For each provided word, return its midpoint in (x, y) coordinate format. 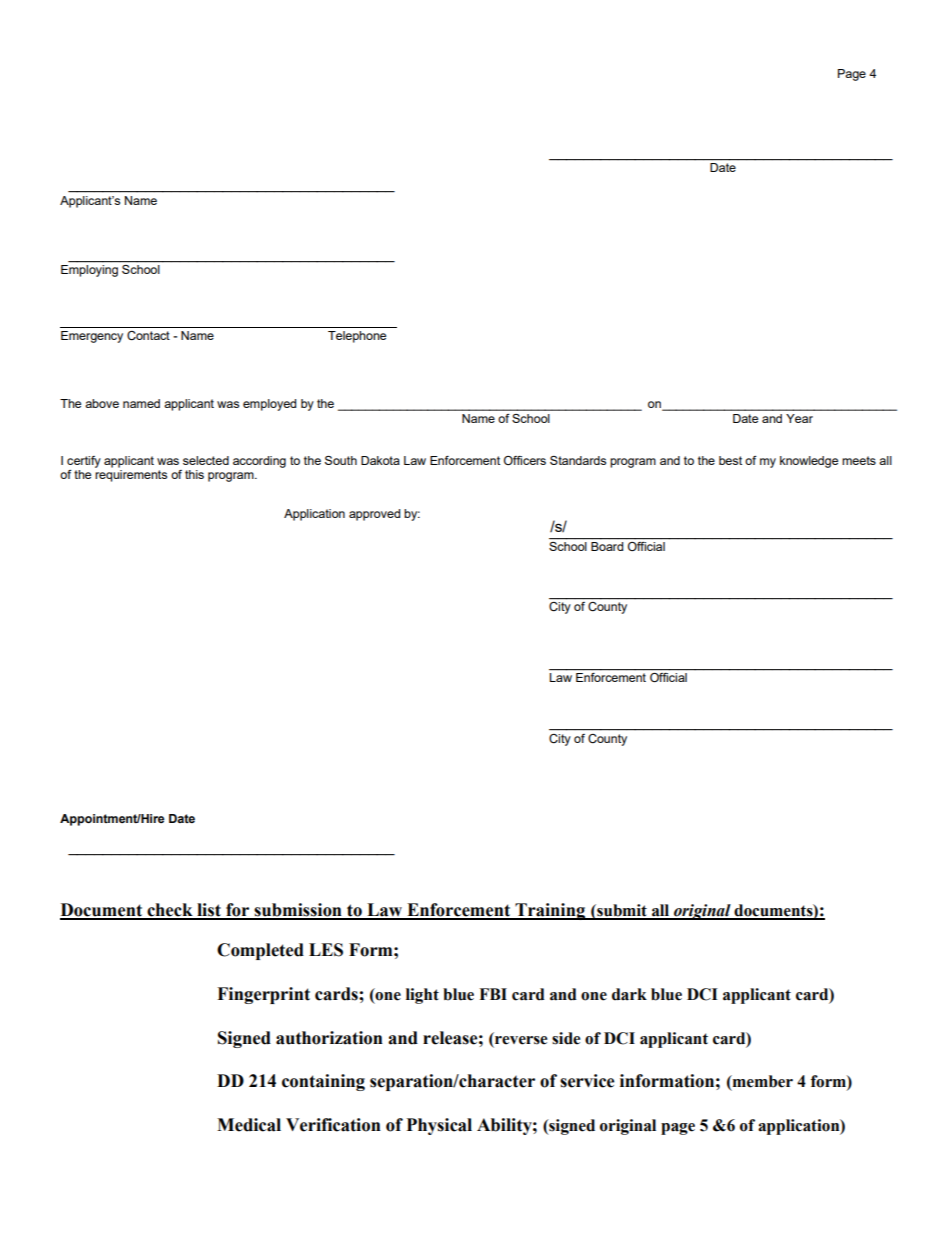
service (587, 1081)
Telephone (357, 337)
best (730, 460)
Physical (439, 1126)
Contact (148, 335)
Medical (249, 1125)
